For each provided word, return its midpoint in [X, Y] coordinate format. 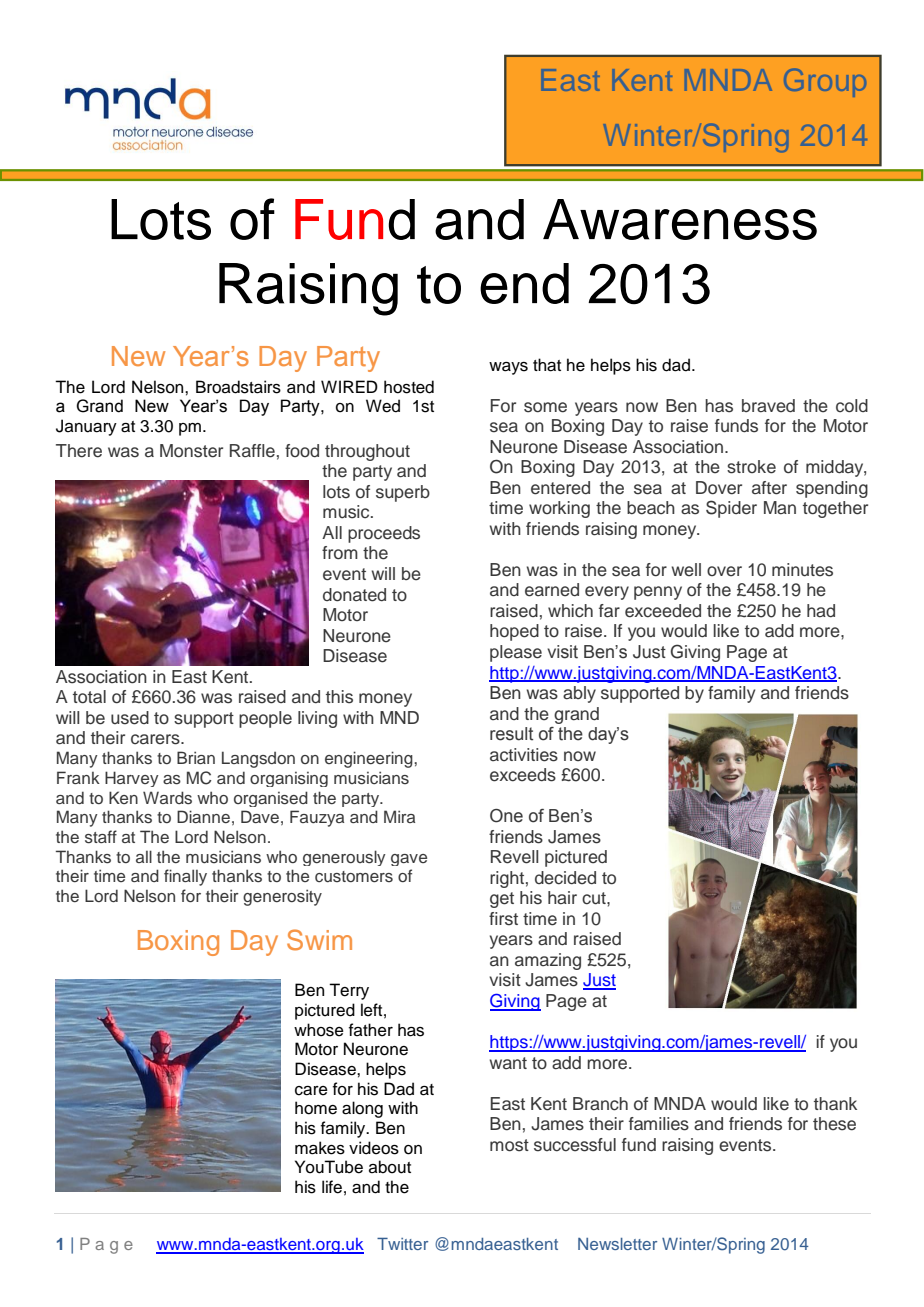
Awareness [680, 219]
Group [825, 83]
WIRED [349, 386]
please [516, 653]
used [130, 718]
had [821, 611]
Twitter [402, 1244]
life [332, 1187]
